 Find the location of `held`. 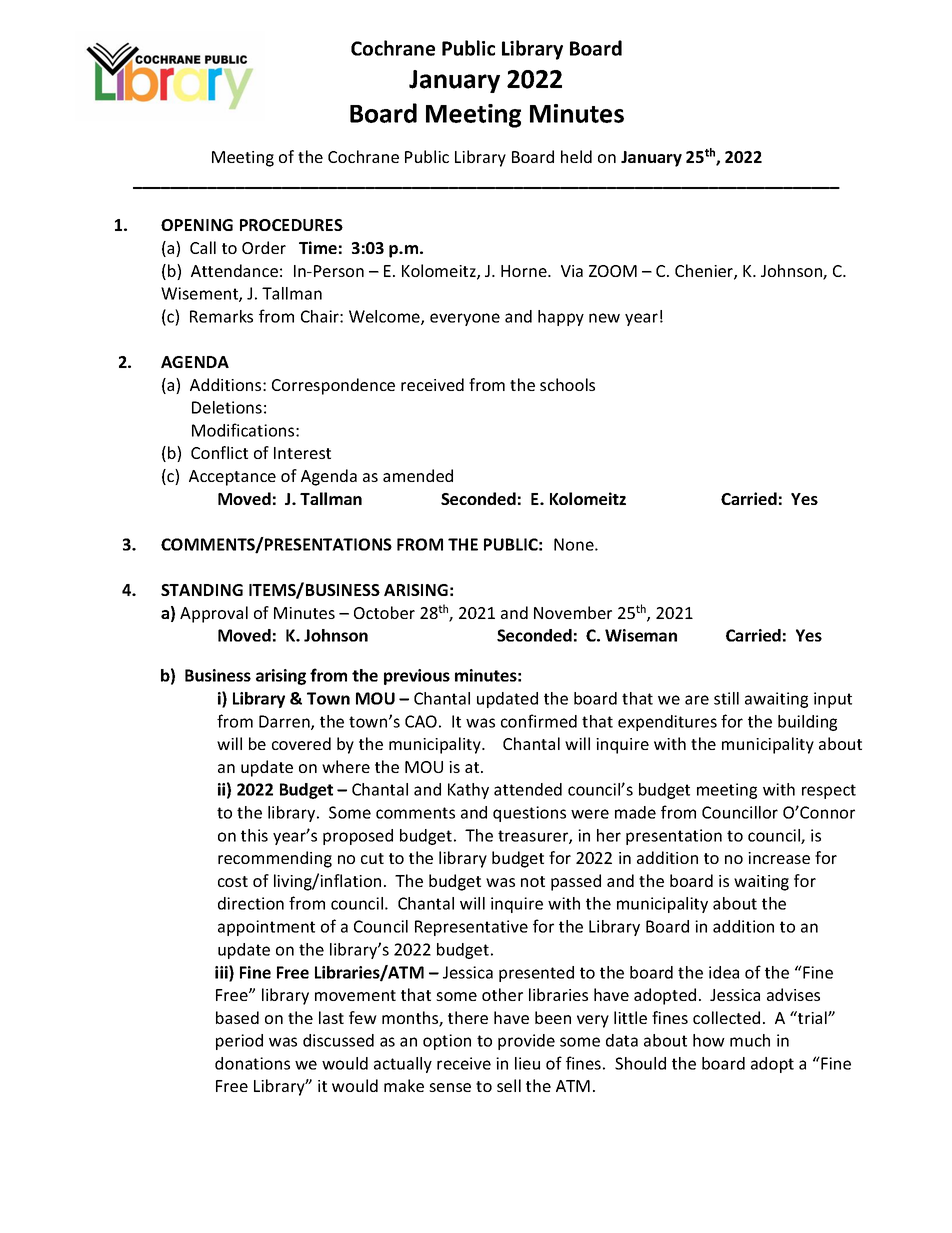

held is located at coordinates (576, 156).
